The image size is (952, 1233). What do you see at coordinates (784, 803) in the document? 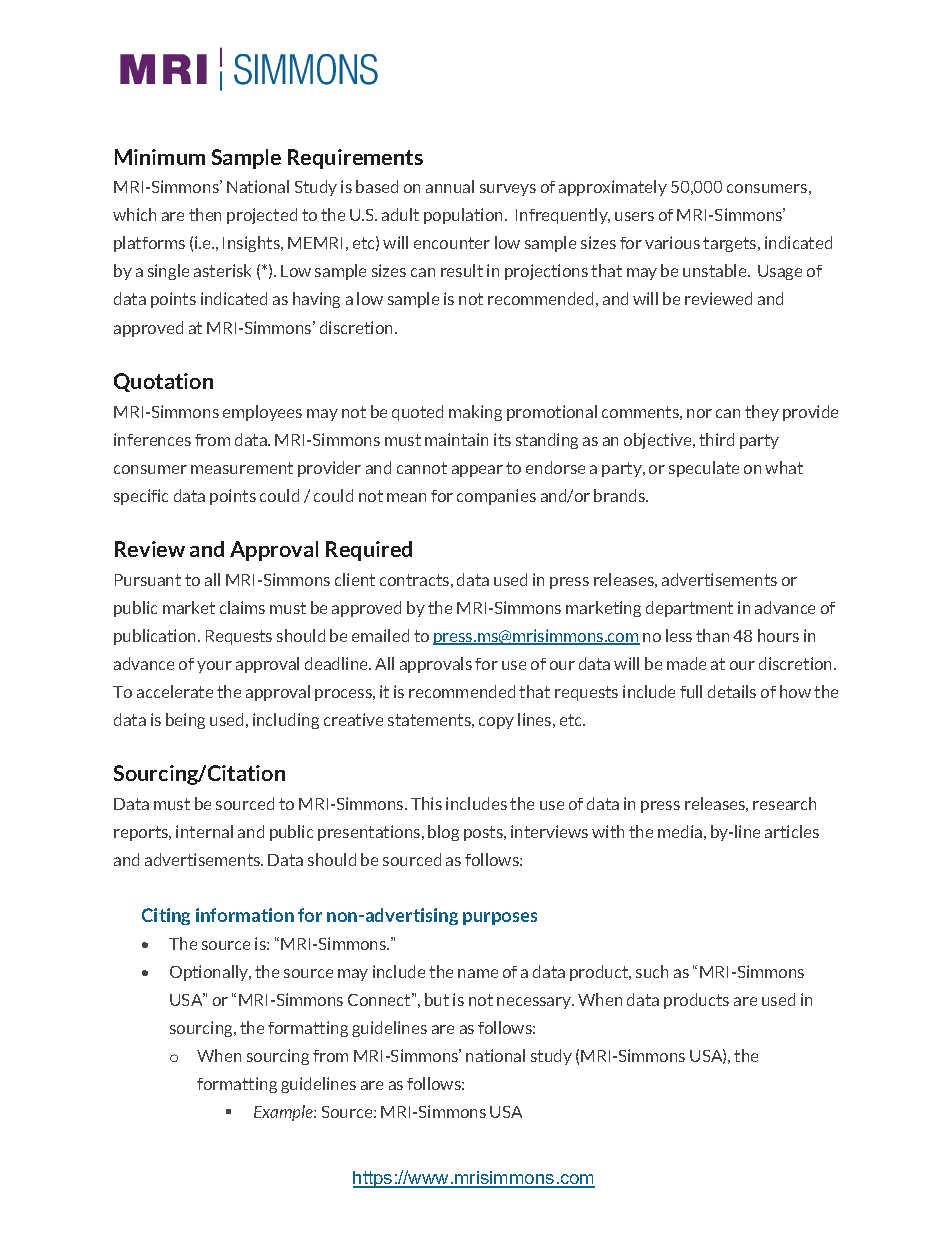
I see `research` at bounding box center [784, 803].
